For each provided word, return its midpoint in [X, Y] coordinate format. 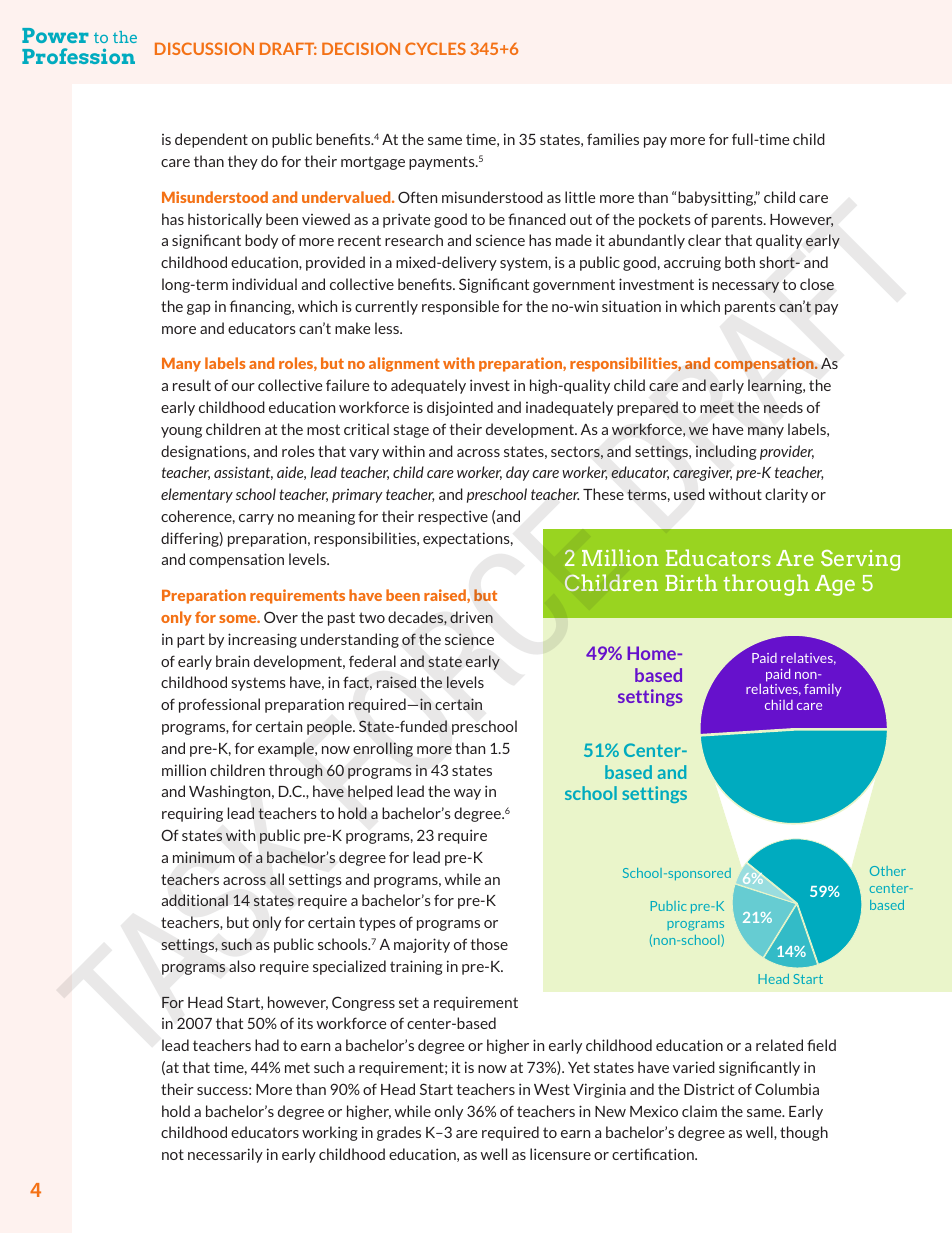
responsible [460, 307]
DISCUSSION [204, 48]
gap [199, 309]
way [467, 794]
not [173, 1154]
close [817, 284]
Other [888, 871]
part [191, 641]
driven [471, 617]
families [613, 139]
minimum [204, 857]
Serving [860, 560]
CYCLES [435, 48]
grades [399, 1133]
